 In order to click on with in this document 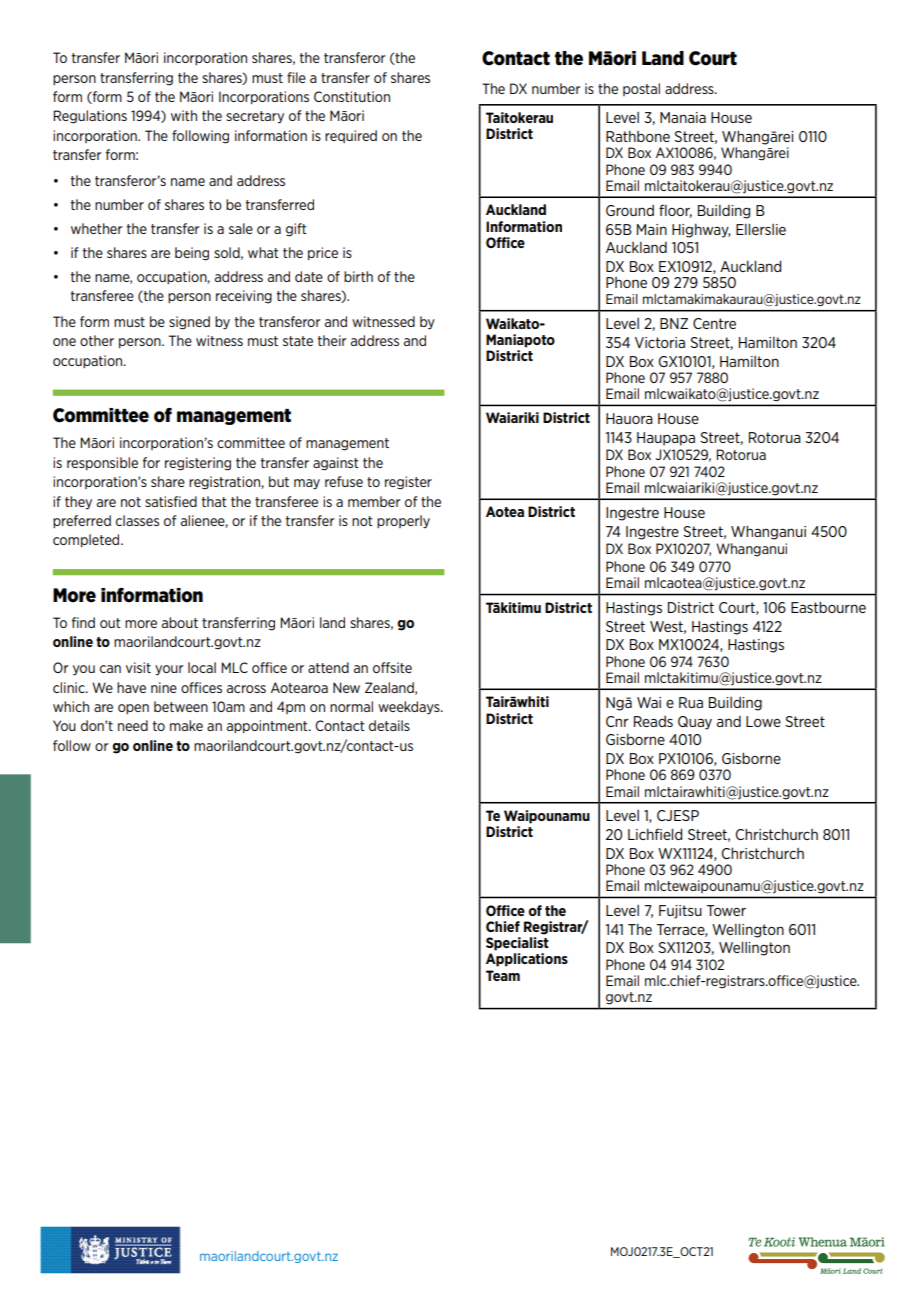, I will do `click(184, 115)`.
